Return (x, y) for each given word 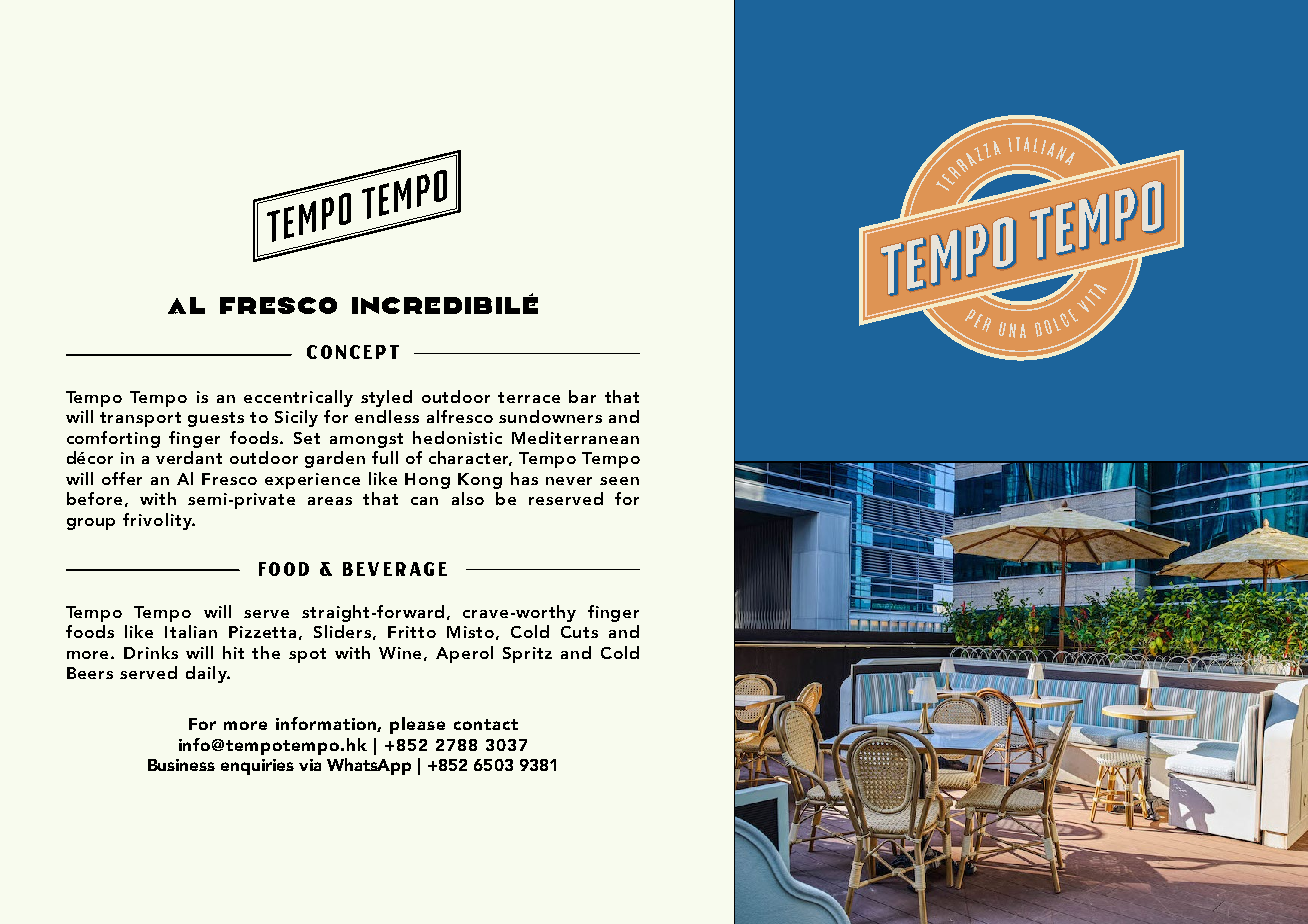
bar (582, 396)
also (468, 498)
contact (486, 724)
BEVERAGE (395, 569)
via (310, 765)
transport (140, 419)
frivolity (158, 521)
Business (181, 765)
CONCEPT (353, 352)
